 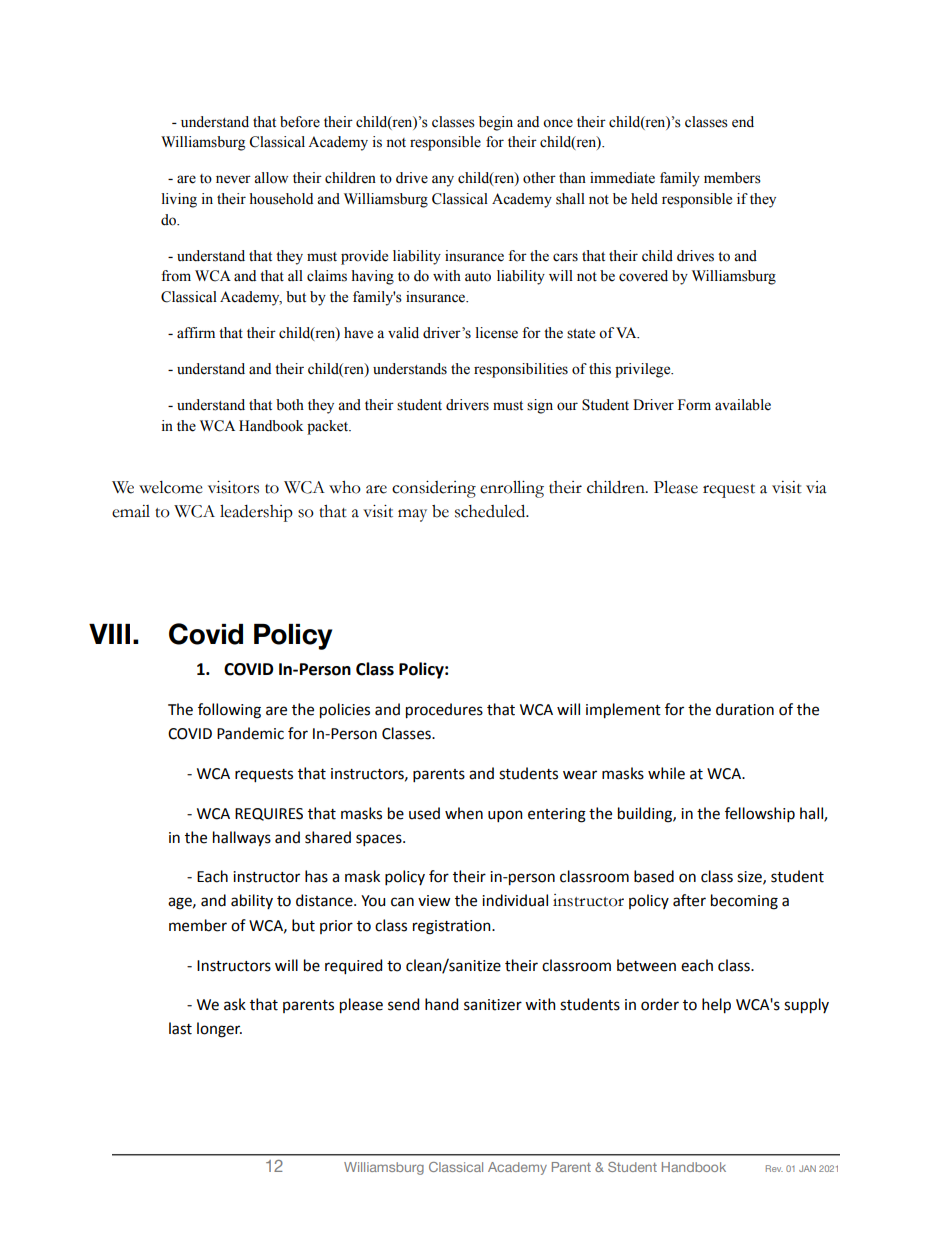 I want to click on longer, so click(x=219, y=1030).
